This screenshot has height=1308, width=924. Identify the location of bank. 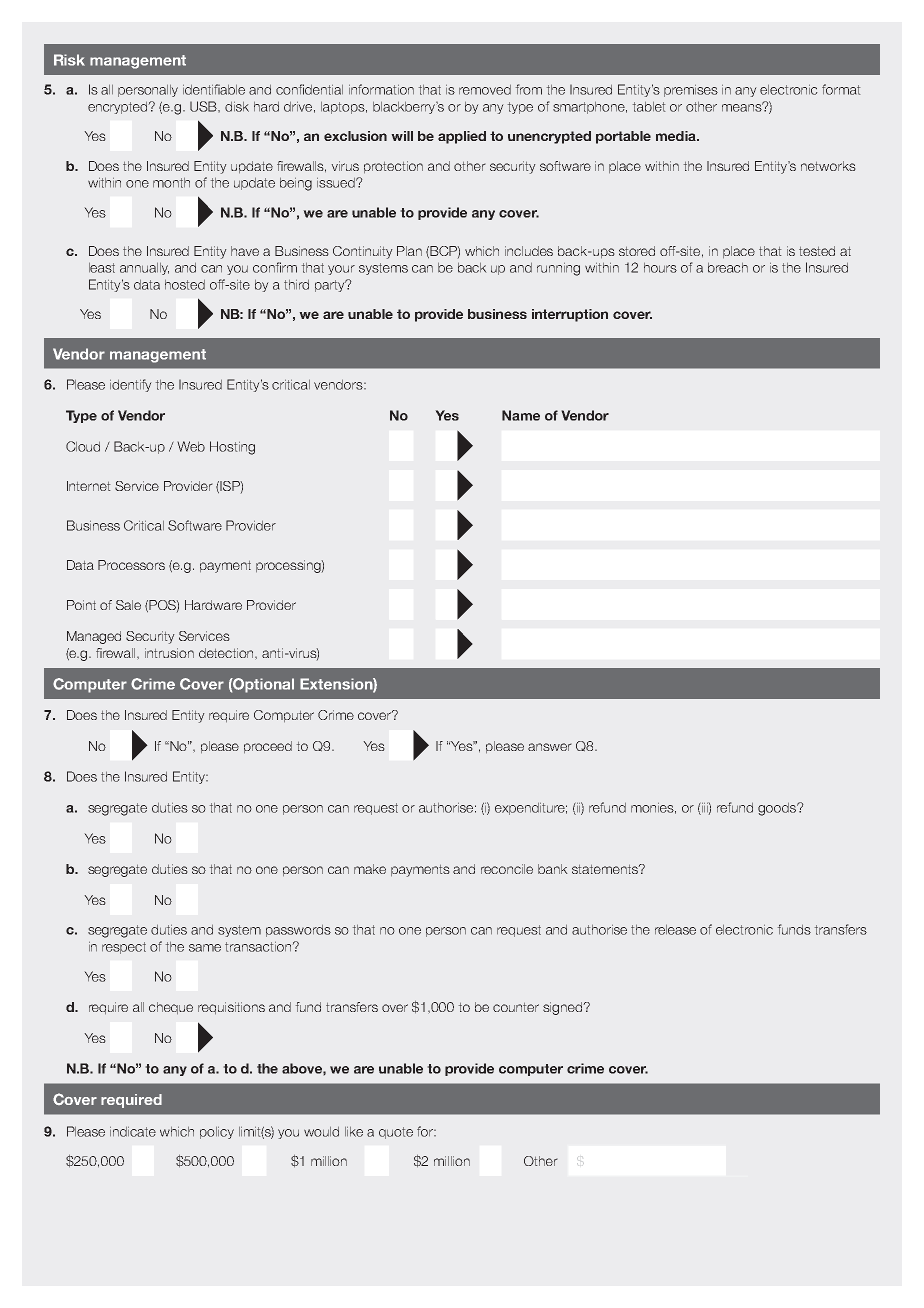
(553, 869).
